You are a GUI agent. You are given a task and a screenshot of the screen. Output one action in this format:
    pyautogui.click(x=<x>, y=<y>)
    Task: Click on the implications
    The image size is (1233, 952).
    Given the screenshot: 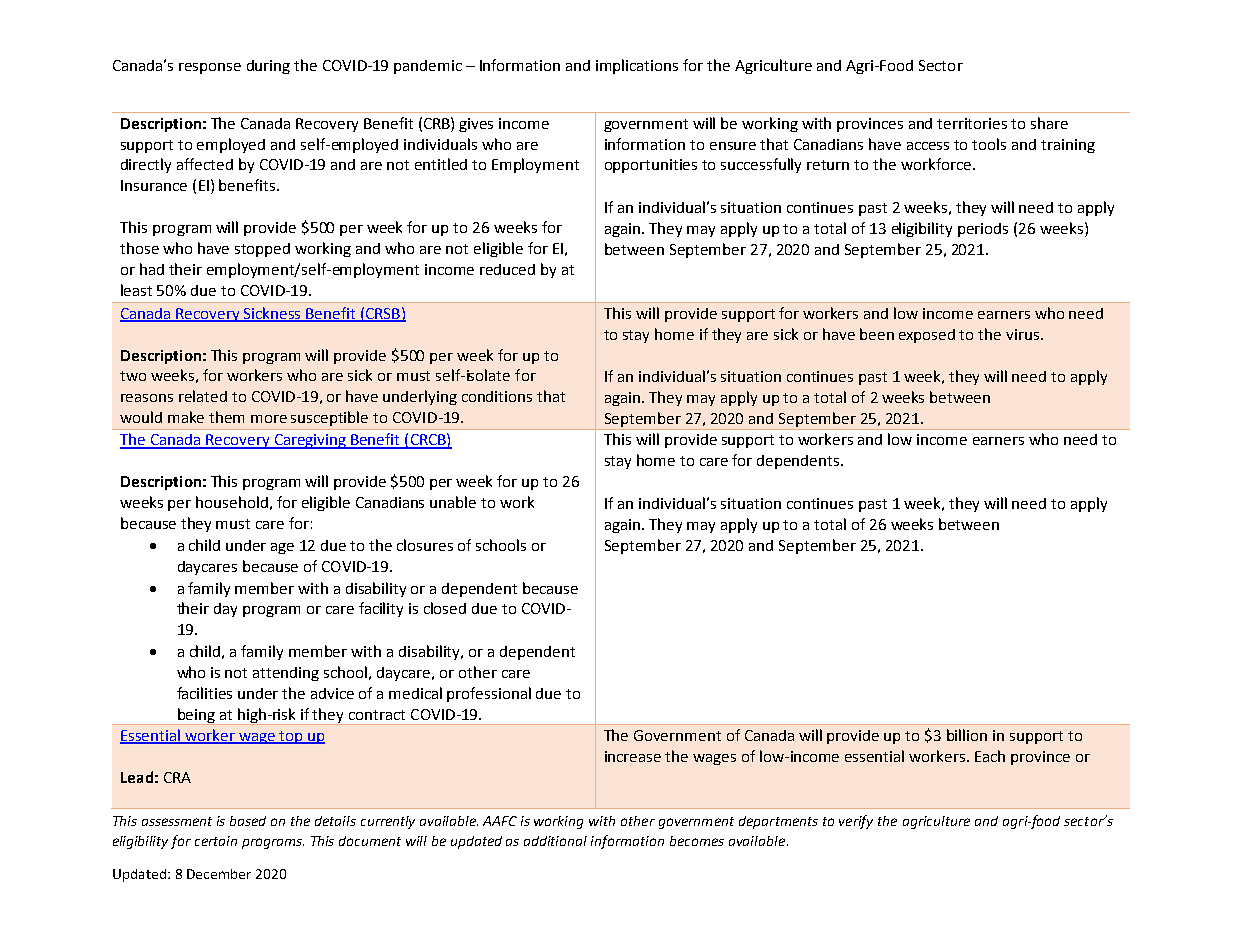 What is the action you would take?
    pyautogui.click(x=637, y=66)
